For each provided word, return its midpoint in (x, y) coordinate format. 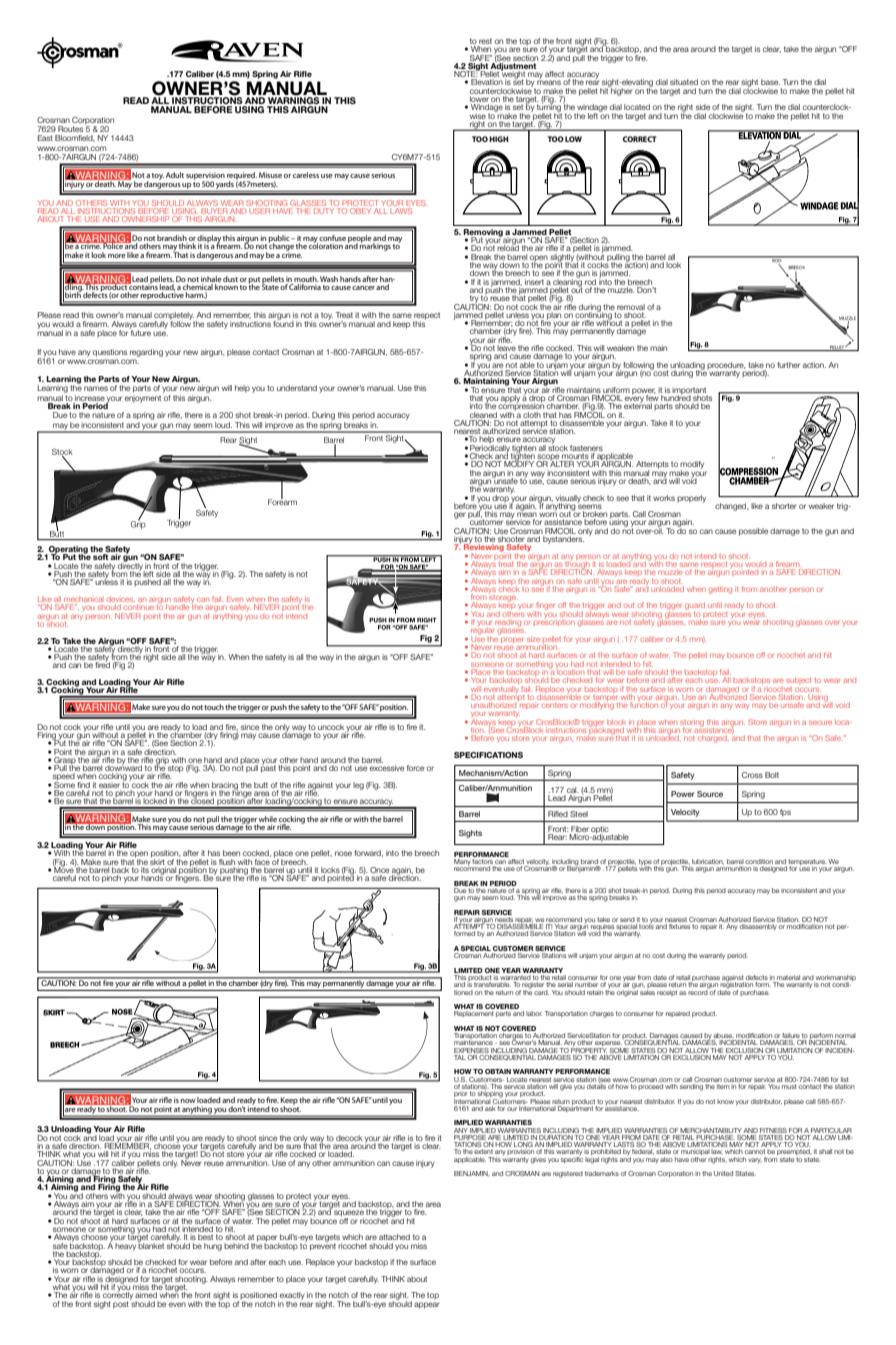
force (415, 768)
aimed (146, 1295)
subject (798, 681)
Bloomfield (75, 138)
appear (427, 1305)
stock (558, 446)
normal (845, 1037)
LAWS (401, 209)
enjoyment (143, 397)
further (788, 365)
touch (214, 707)
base (770, 82)
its (146, 868)
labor (534, 1013)
